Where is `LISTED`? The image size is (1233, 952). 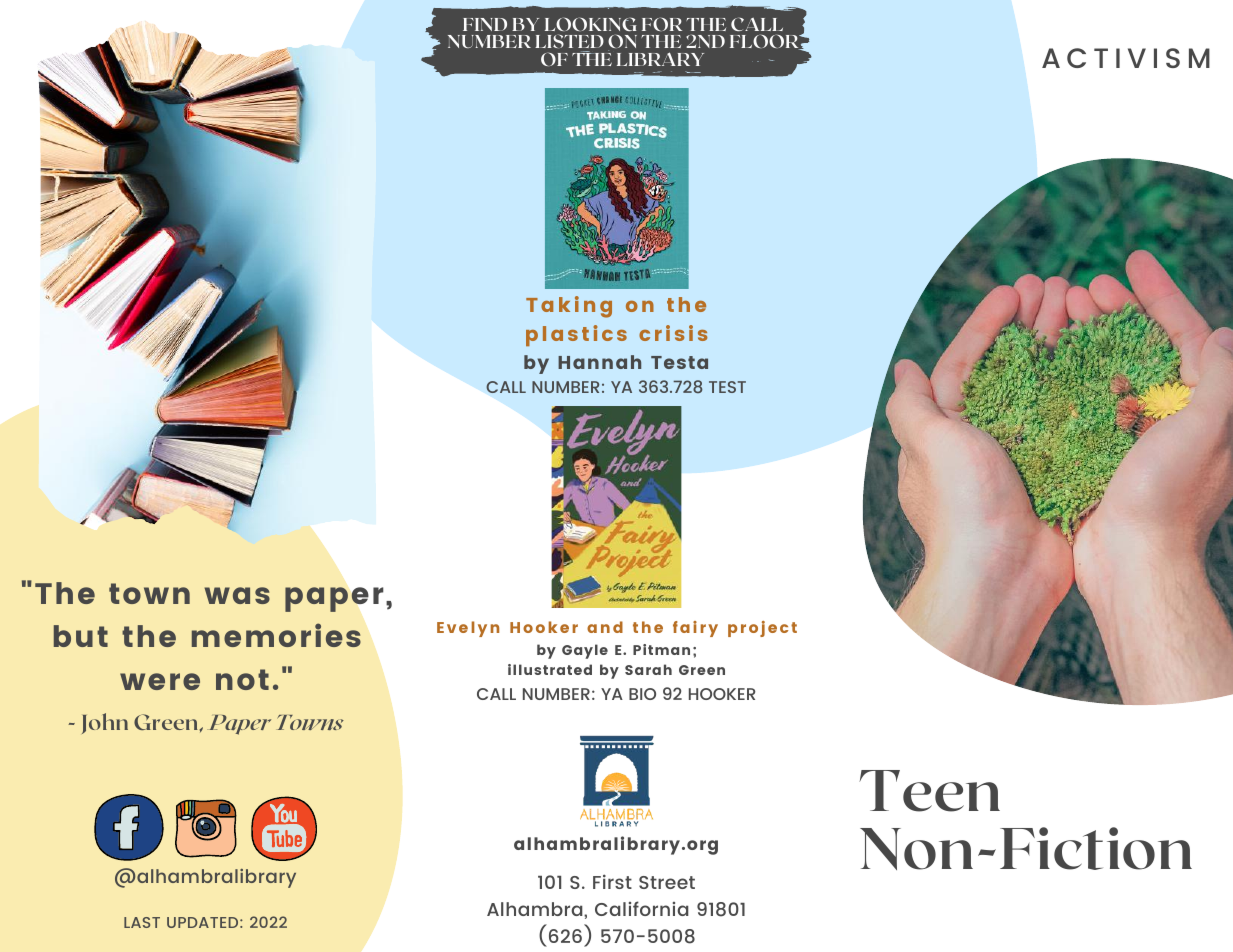
LISTED is located at coordinates (569, 41).
